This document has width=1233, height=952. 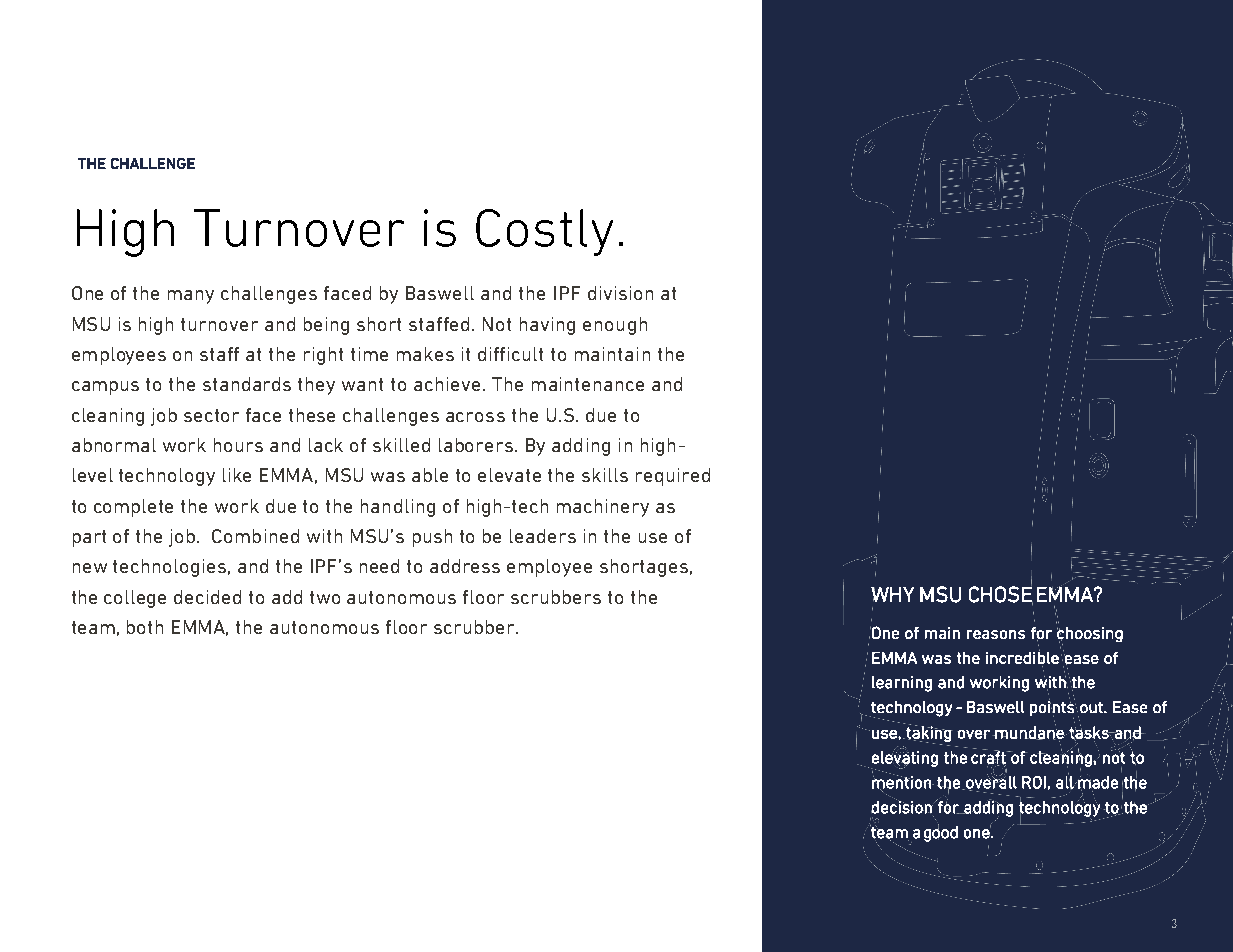 I want to click on Costly, so click(x=544, y=232).
